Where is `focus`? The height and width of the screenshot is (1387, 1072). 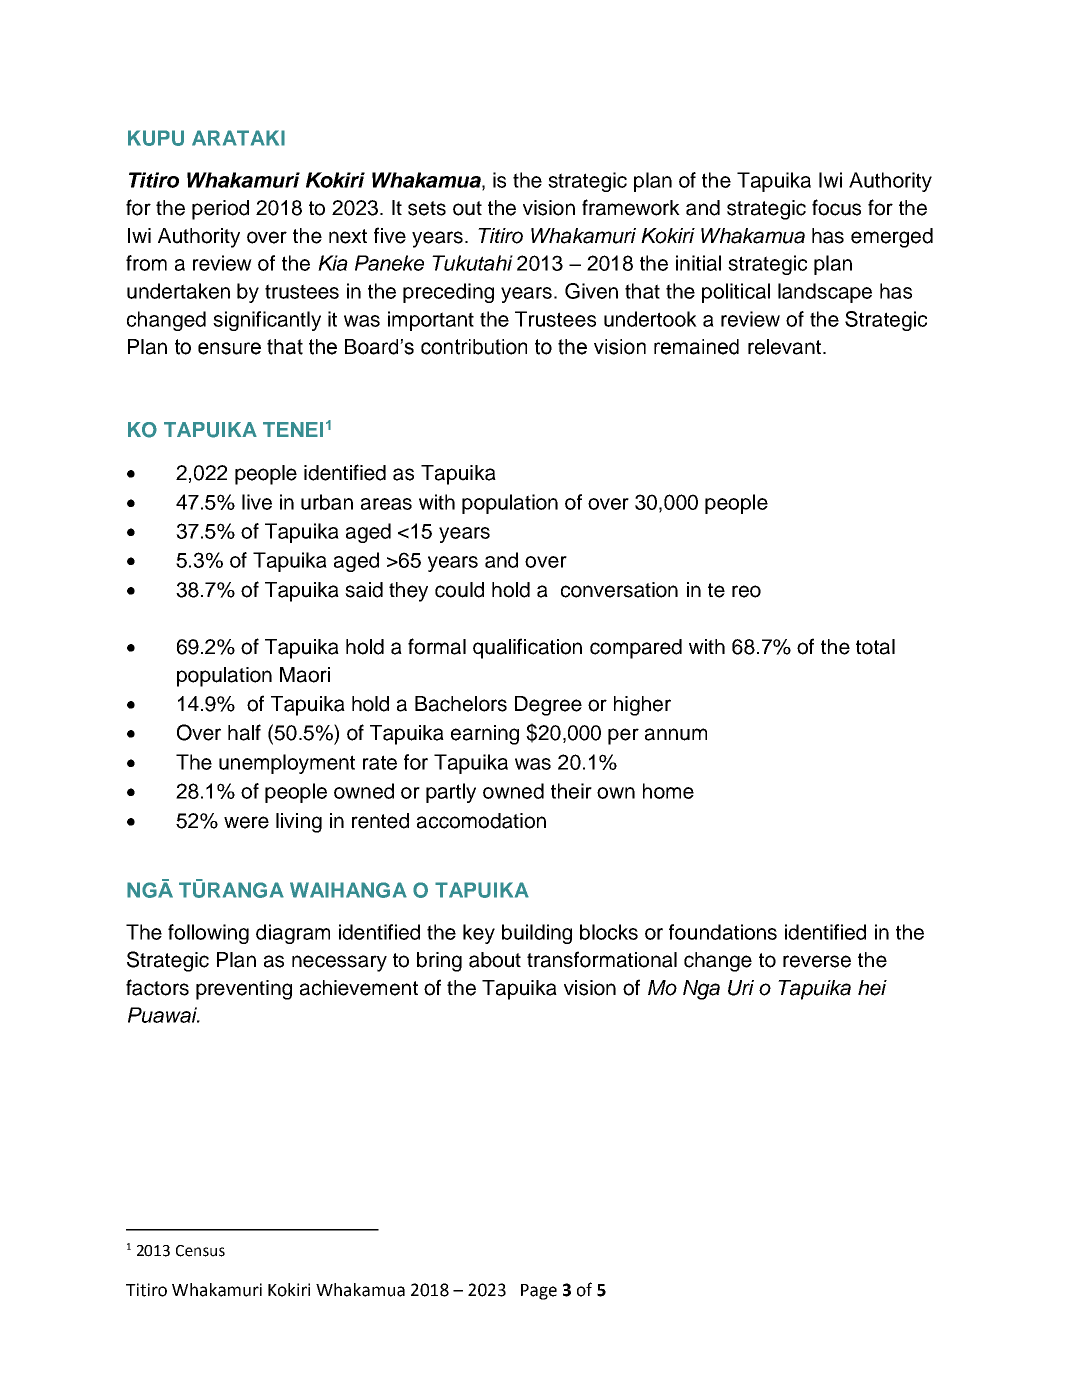 focus is located at coordinates (836, 207).
